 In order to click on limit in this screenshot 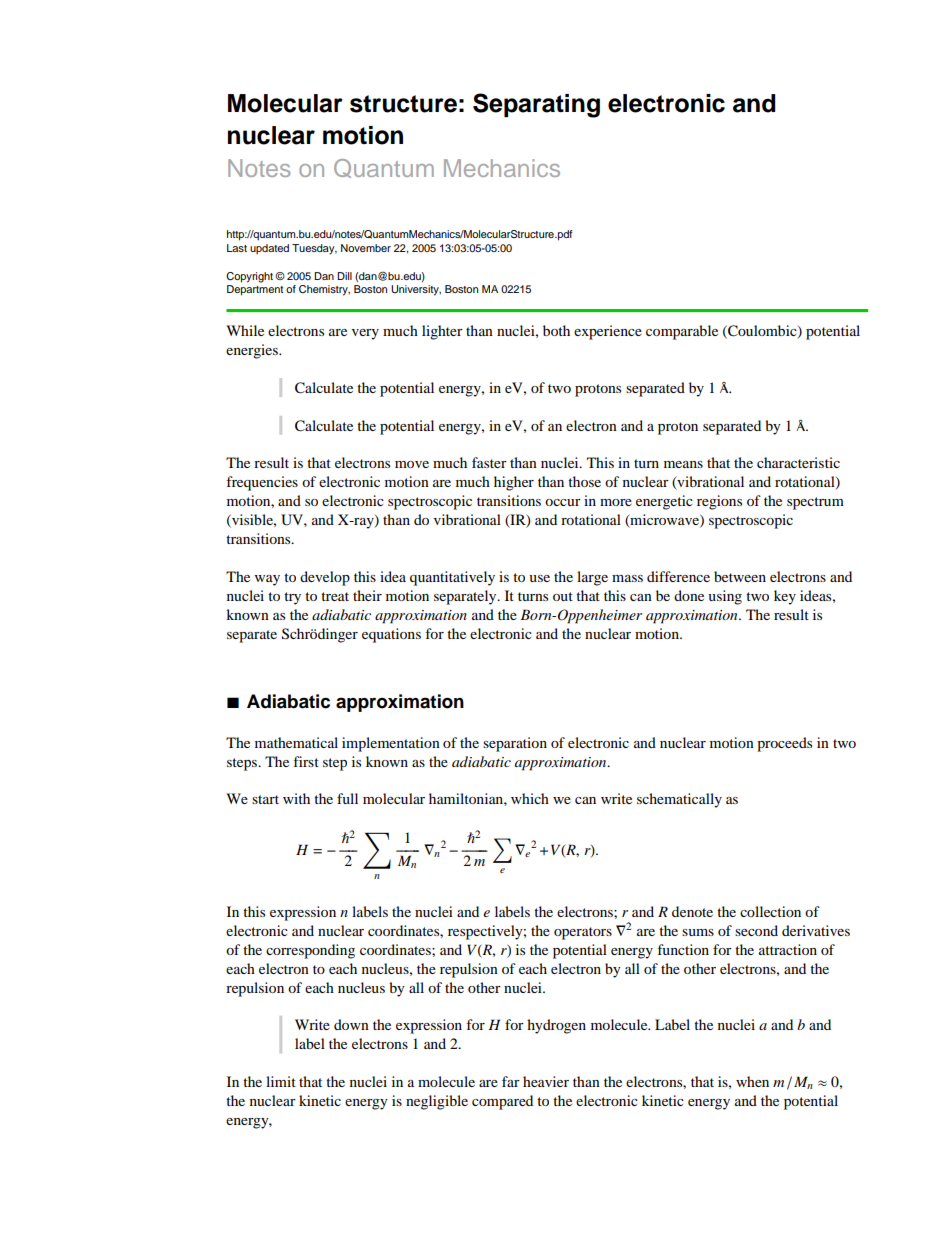, I will do `click(281, 1081)`.
